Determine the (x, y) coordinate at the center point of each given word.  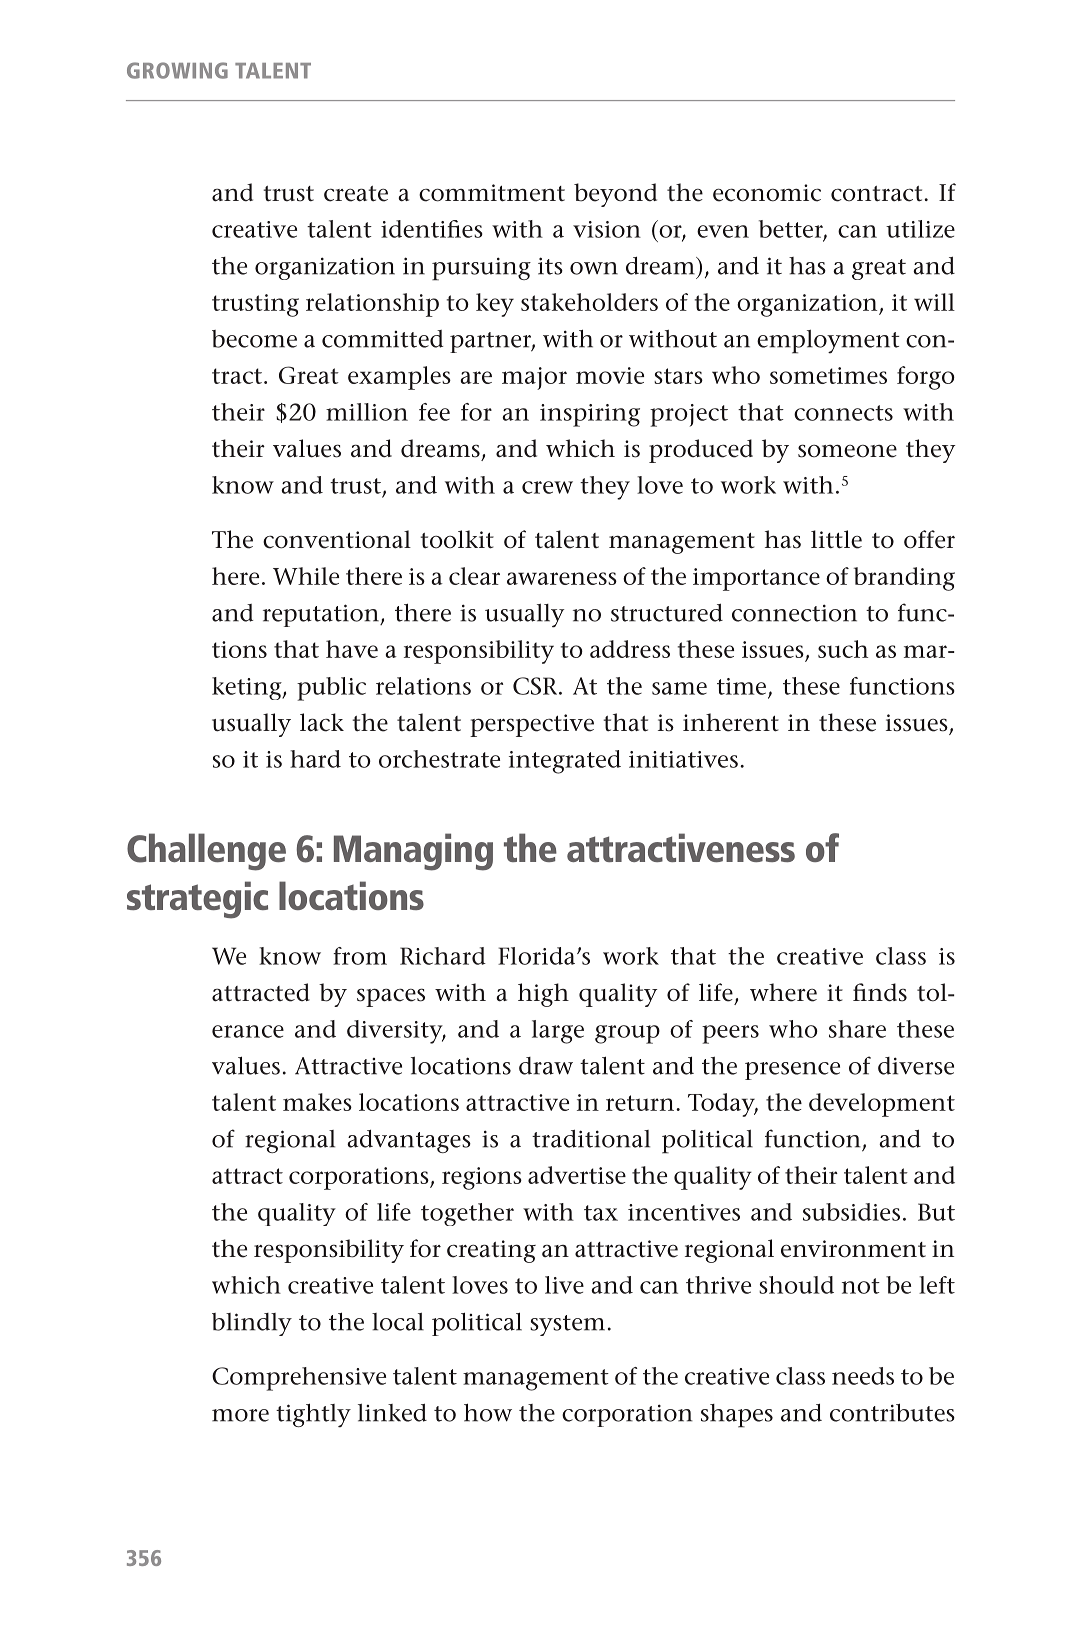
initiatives (683, 759)
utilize (920, 229)
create (356, 194)
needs (863, 1376)
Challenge (206, 852)
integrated (565, 762)
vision (607, 229)
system (567, 1325)
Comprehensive (299, 1379)
